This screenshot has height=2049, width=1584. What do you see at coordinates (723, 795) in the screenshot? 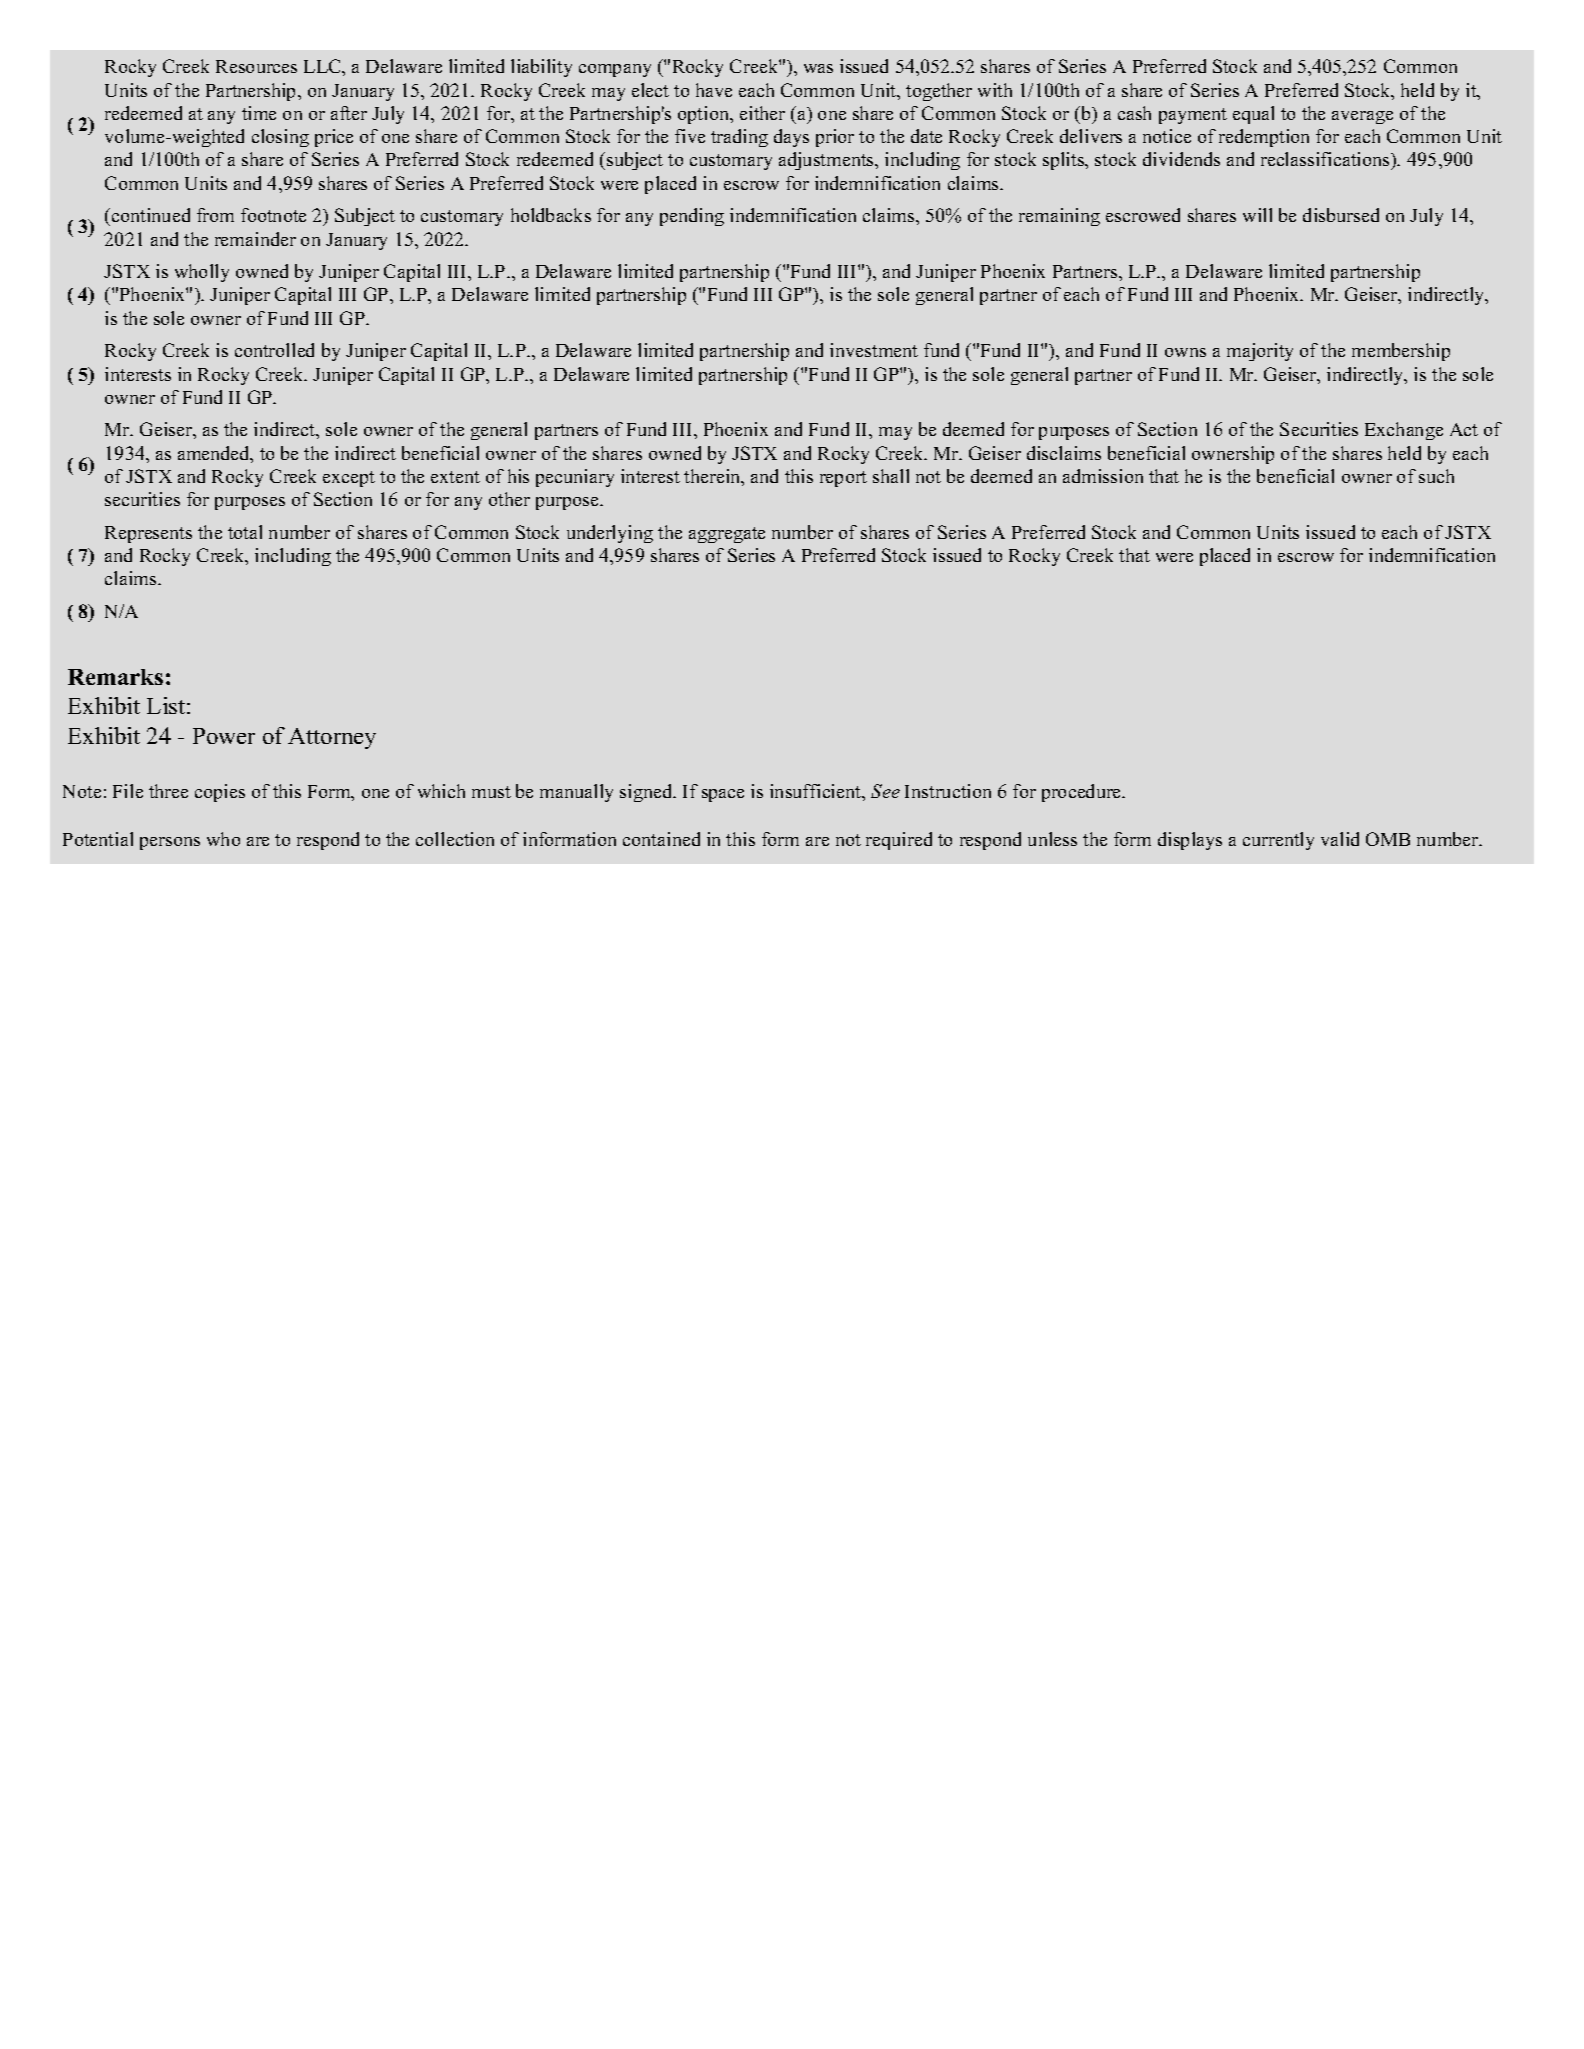
I see `space` at bounding box center [723, 795].
